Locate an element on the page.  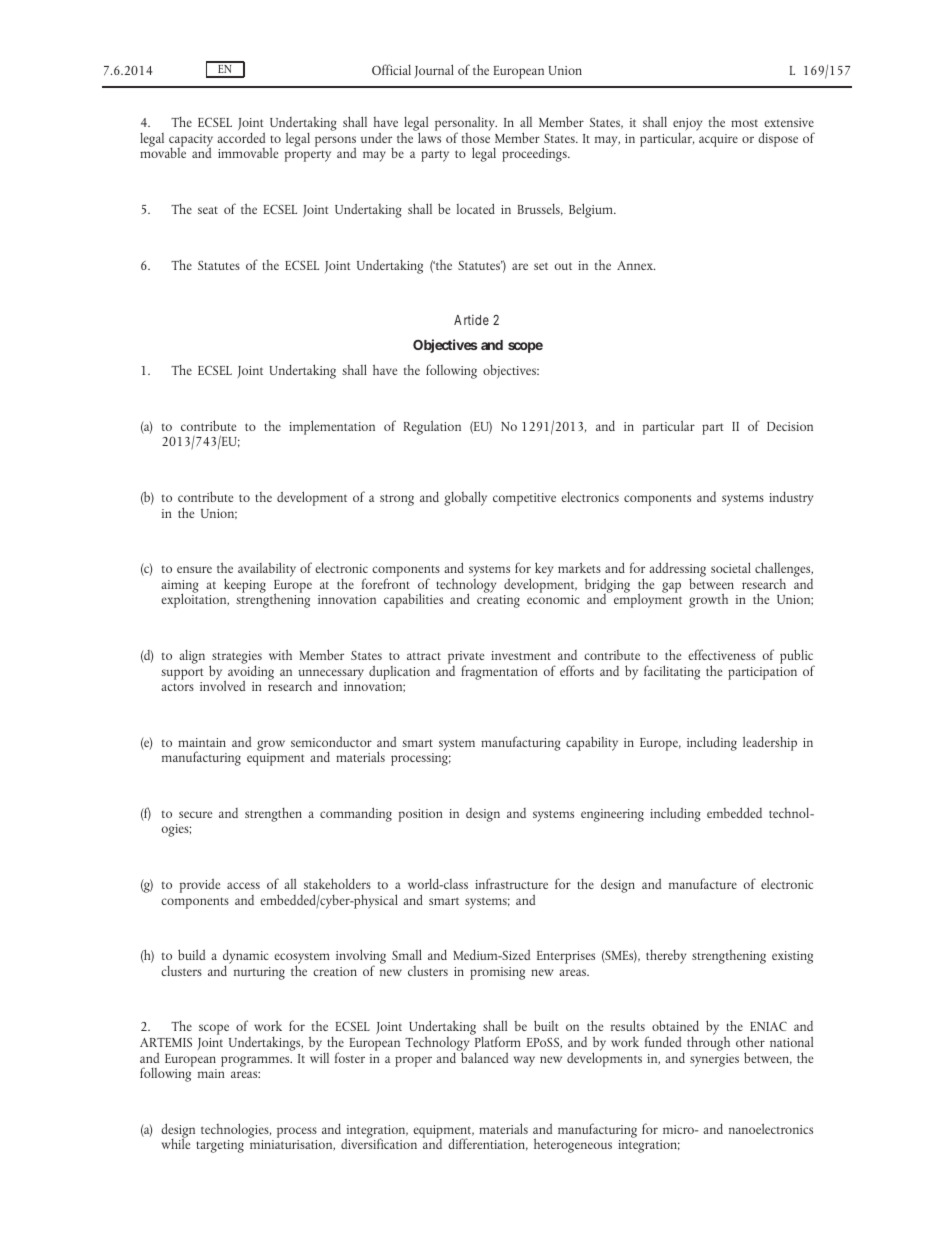
personality is located at coordinates (466, 125).
